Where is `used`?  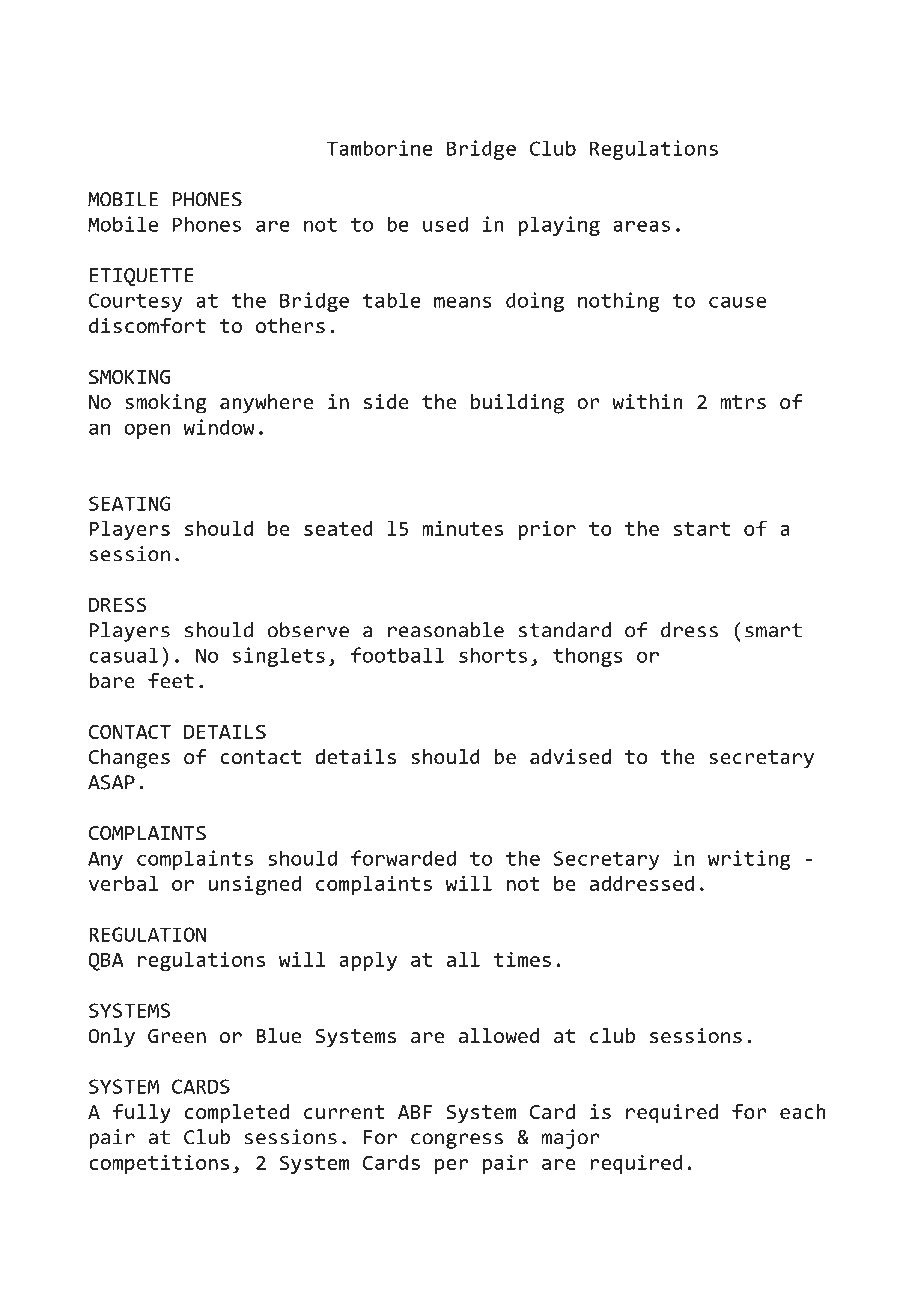 used is located at coordinates (445, 224).
